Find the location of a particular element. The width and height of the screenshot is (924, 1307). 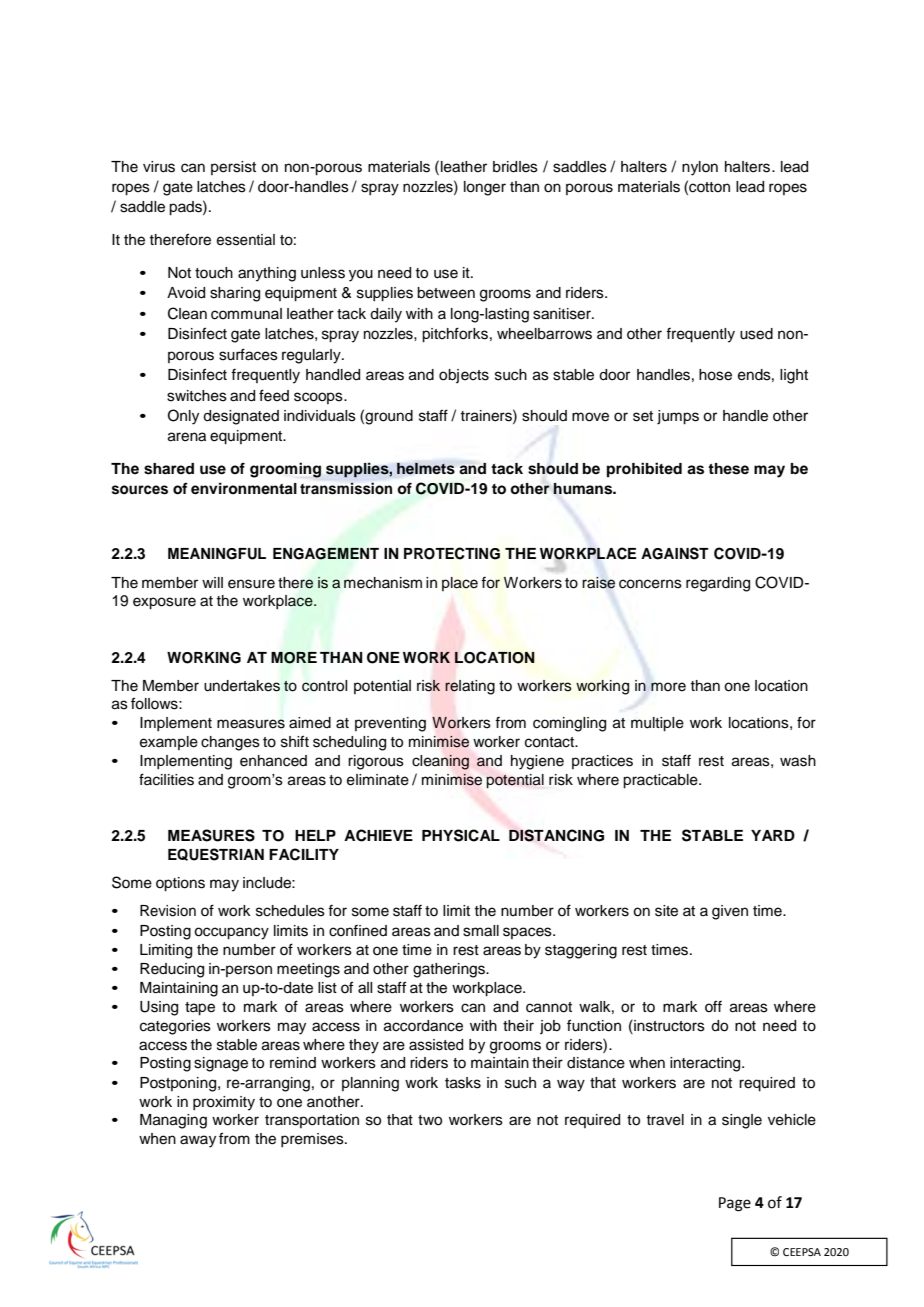

will is located at coordinates (212, 582).
